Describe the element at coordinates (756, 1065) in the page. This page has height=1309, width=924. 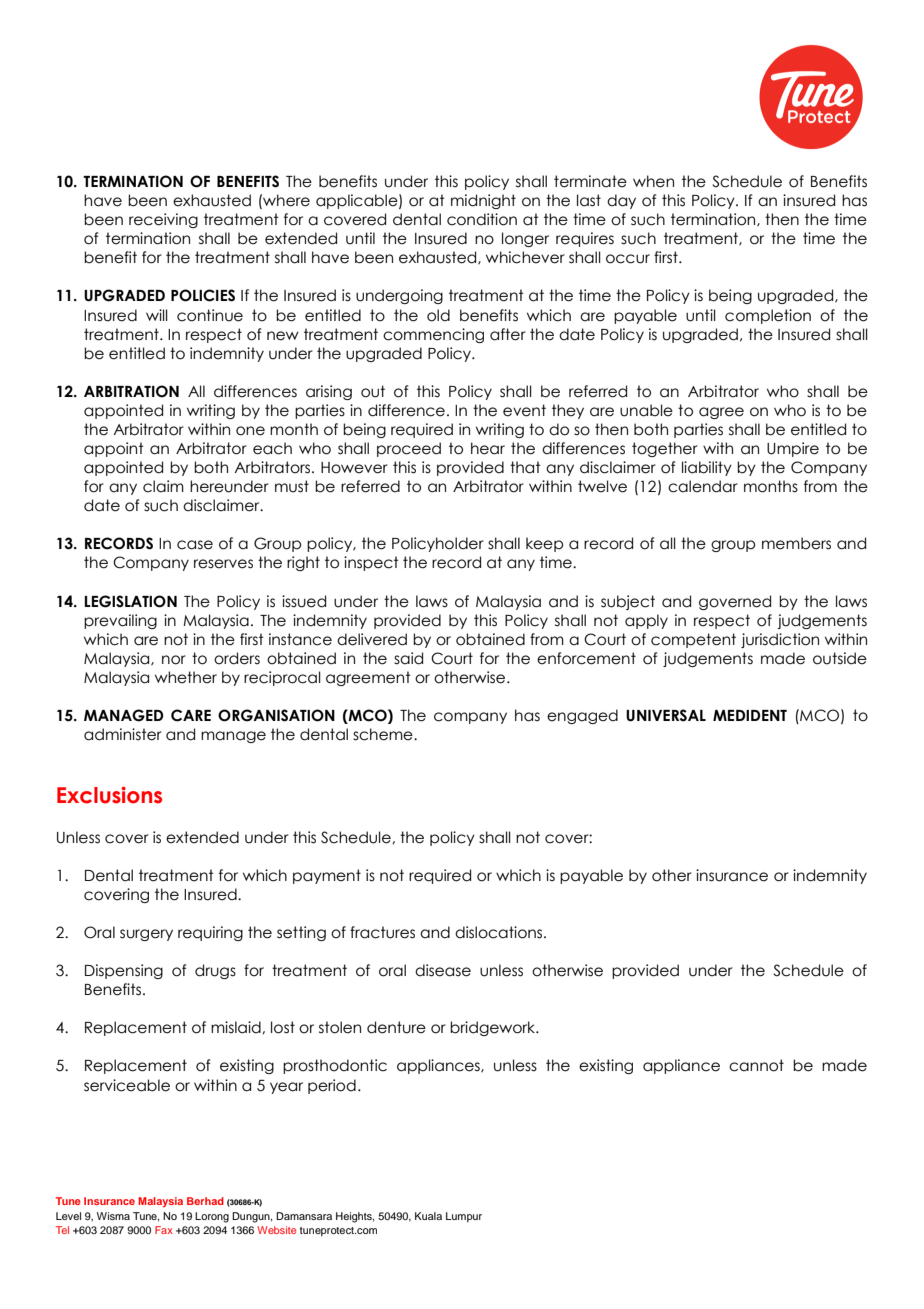
I see `cannot` at that location.
